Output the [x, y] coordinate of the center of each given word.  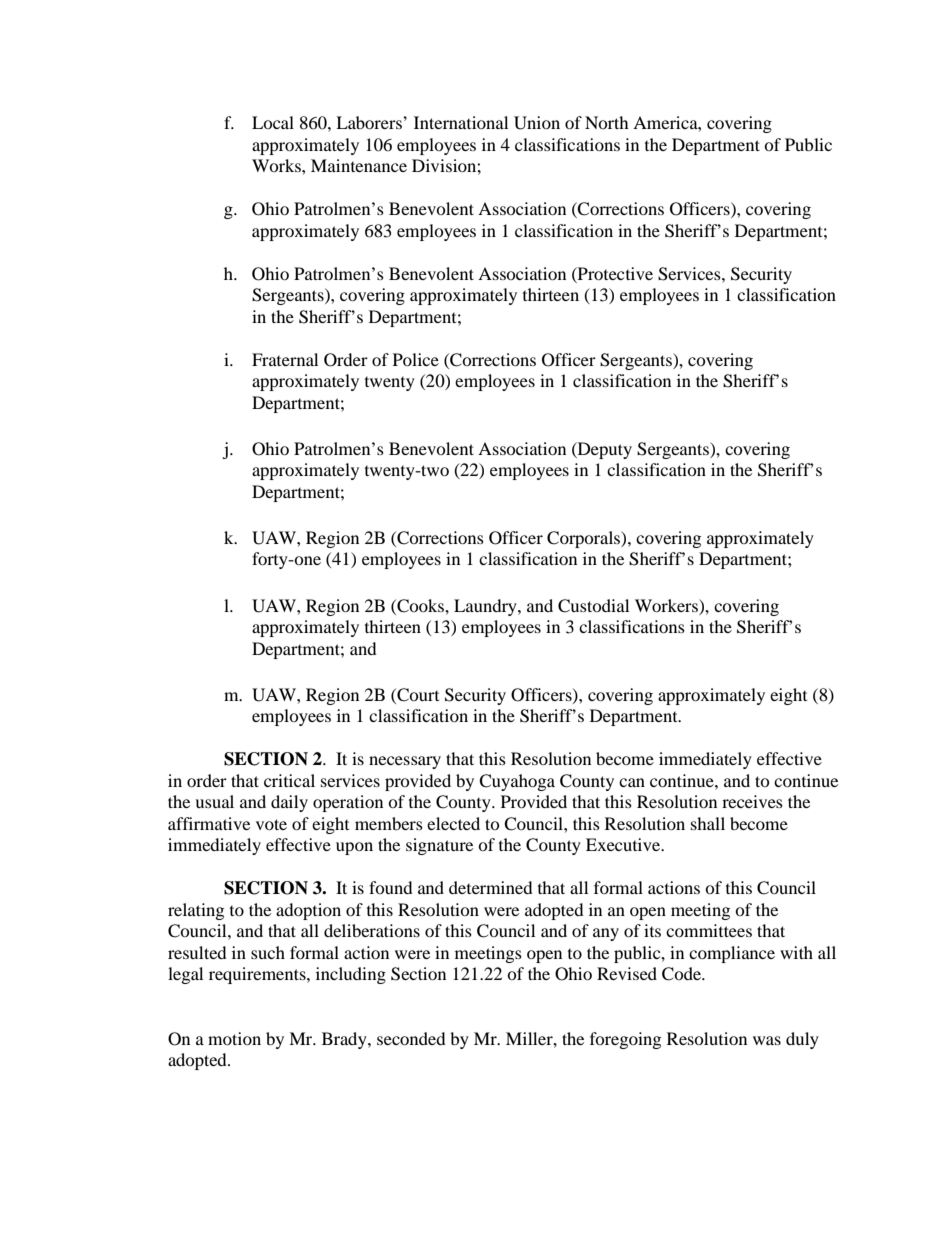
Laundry [486, 607]
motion [234, 1038]
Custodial [593, 606]
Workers [667, 605]
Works [277, 165]
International [461, 122]
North [607, 122]
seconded [411, 1038]
